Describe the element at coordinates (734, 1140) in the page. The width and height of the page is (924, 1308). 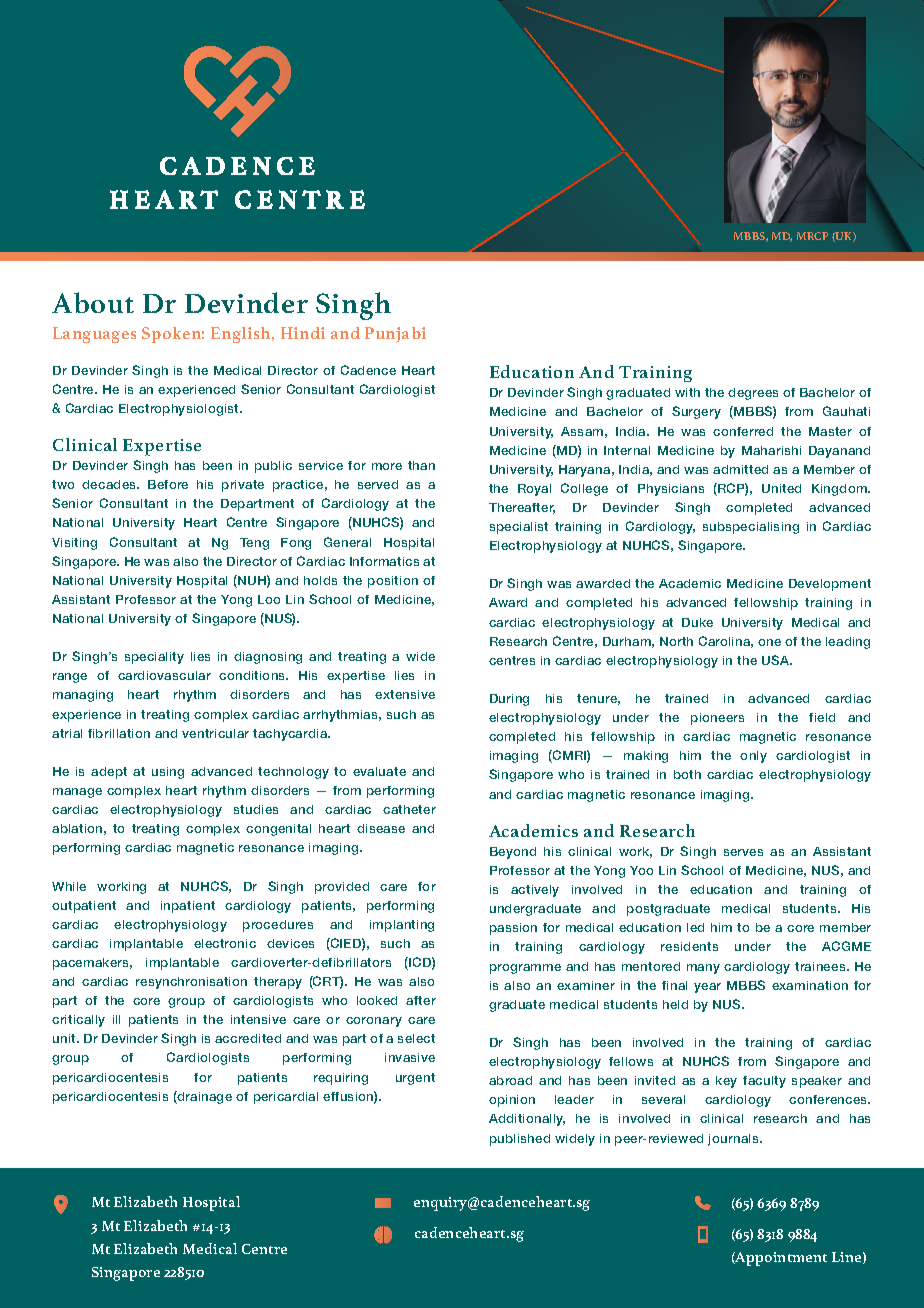
I see `journals` at that location.
